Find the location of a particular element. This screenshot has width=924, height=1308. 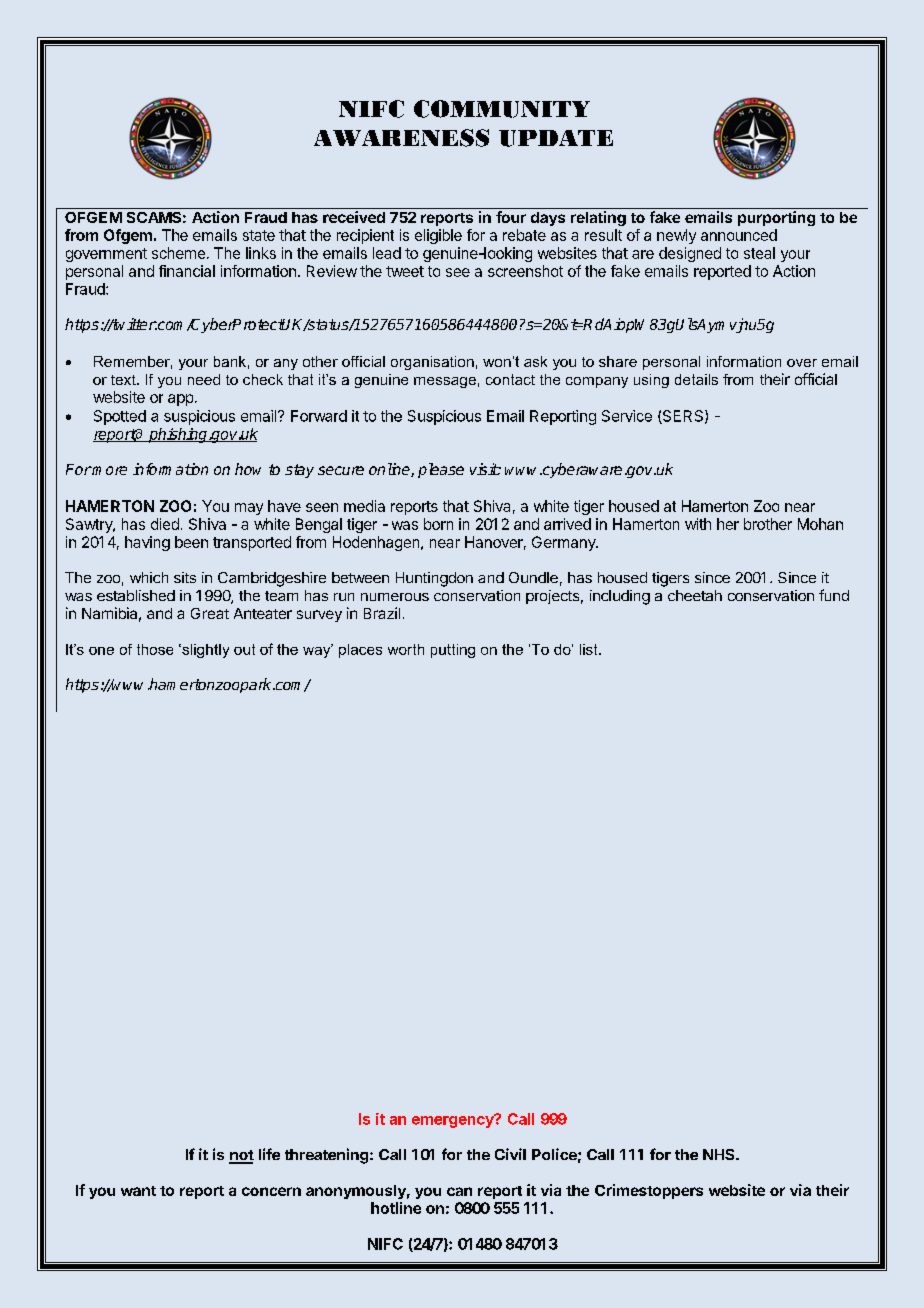

putting is located at coordinates (453, 651).
